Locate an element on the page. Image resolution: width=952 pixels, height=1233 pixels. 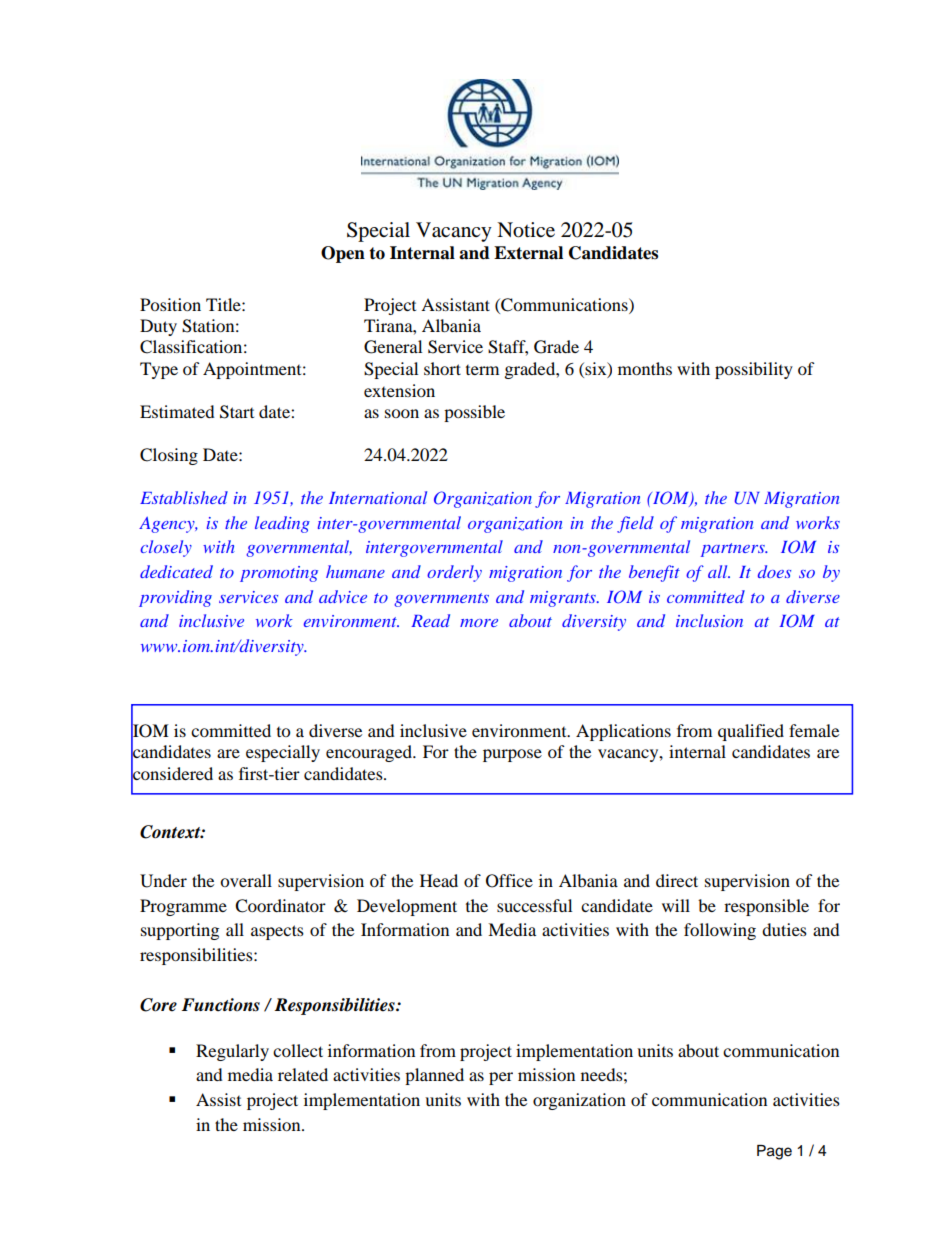
External is located at coordinates (528, 253).
